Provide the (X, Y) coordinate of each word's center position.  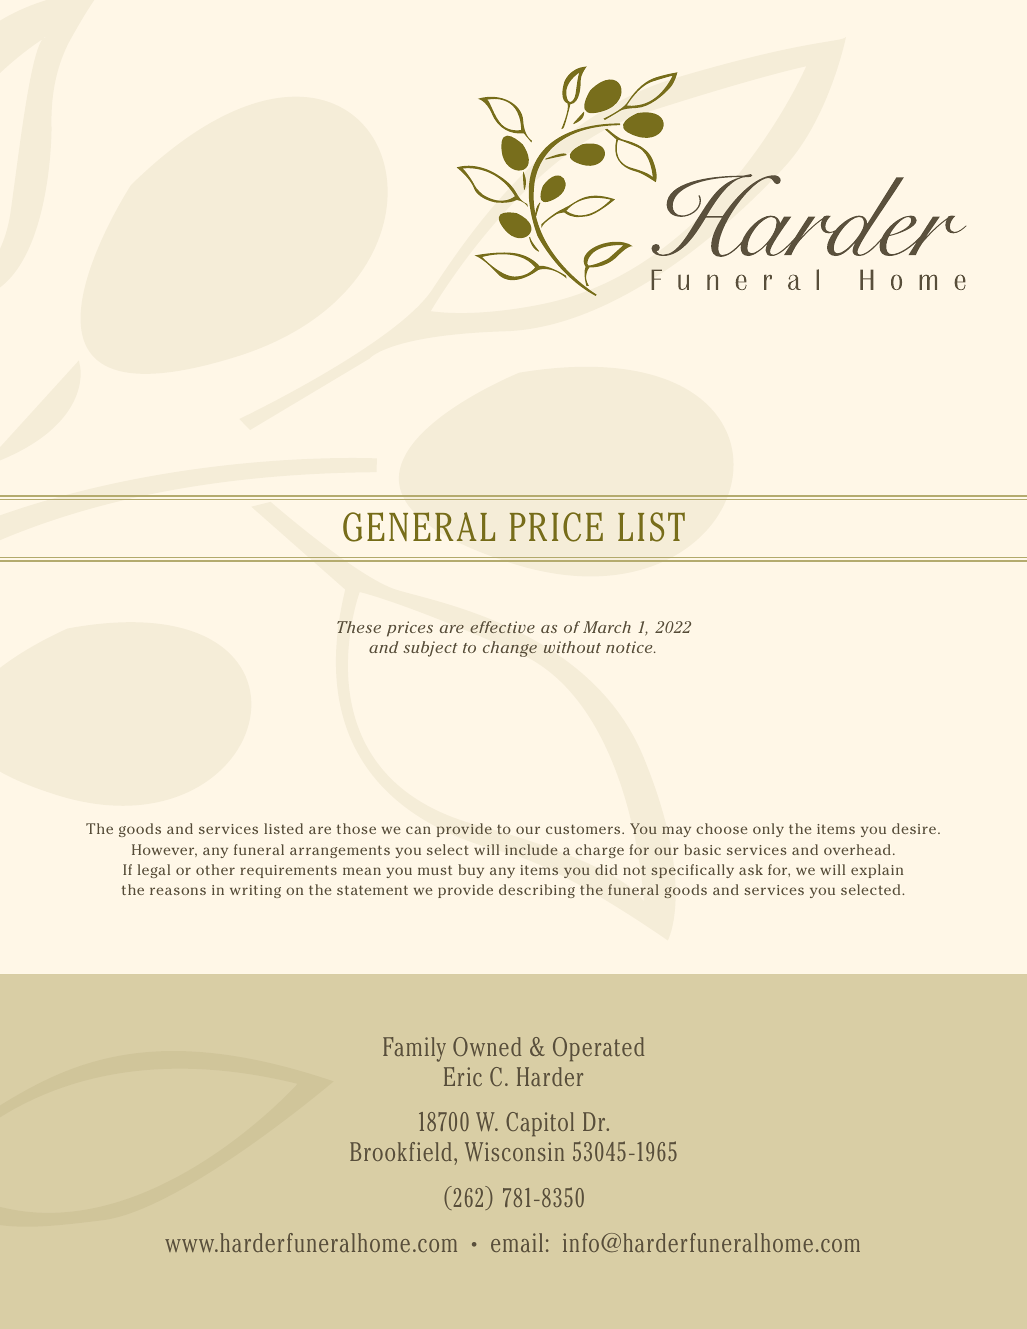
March (607, 627)
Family (414, 1049)
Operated (598, 1049)
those (356, 828)
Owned (487, 1046)
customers (584, 829)
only (768, 830)
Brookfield (401, 1151)
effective (502, 627)
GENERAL (419, 527)
